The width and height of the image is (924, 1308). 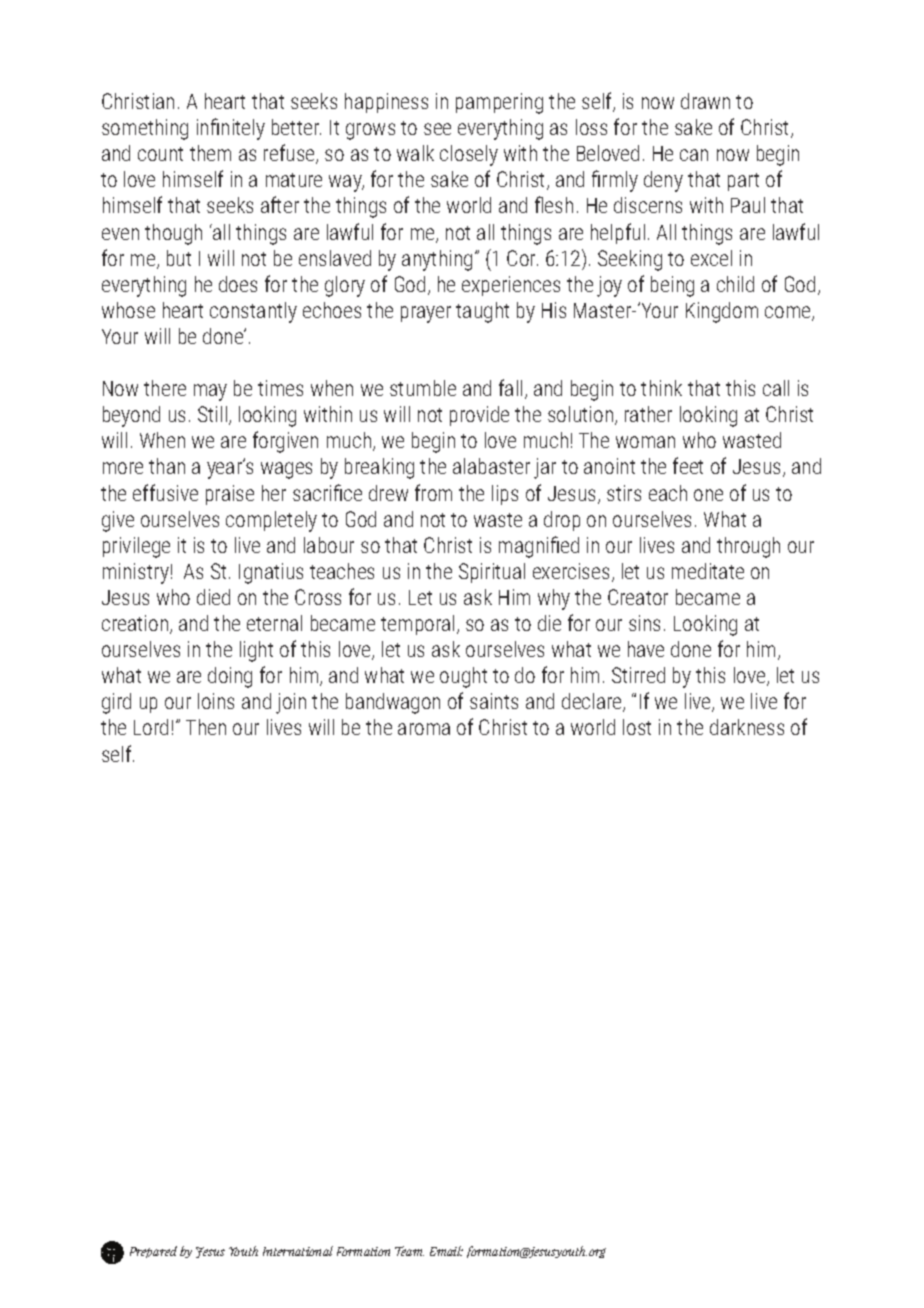 What do you see at coordinates (694, 155) in the image?
I see `can` at bounding box center [694, 155].
